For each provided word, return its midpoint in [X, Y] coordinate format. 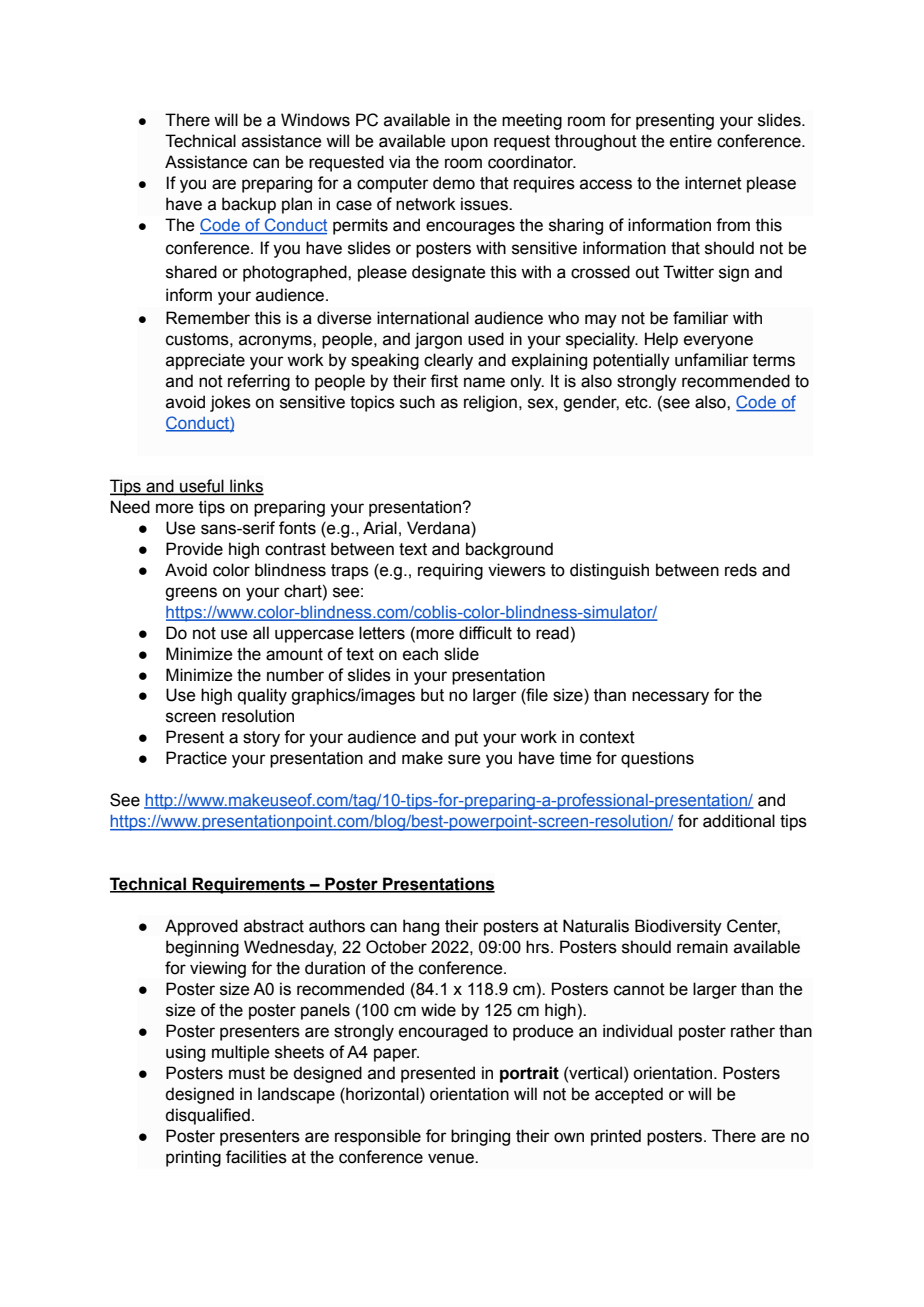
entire [691, 141]
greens [191, 594]
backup [249, 205]
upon [469, 144]
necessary [670, 698]
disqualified [207, 1116]
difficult [485, 633]
